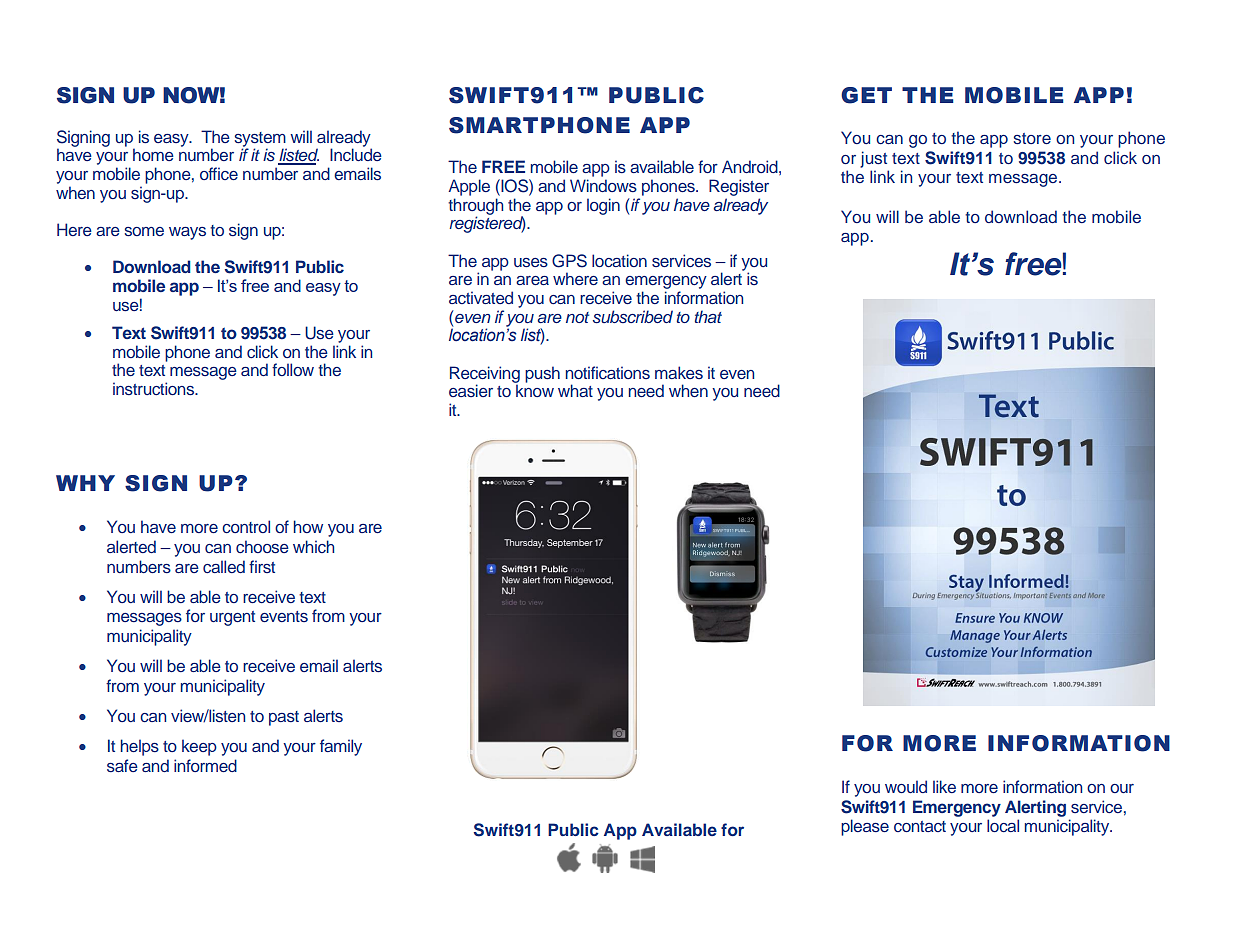 The width and height of the document is (1233, 952). I want to click on family, so click(341, 747).
